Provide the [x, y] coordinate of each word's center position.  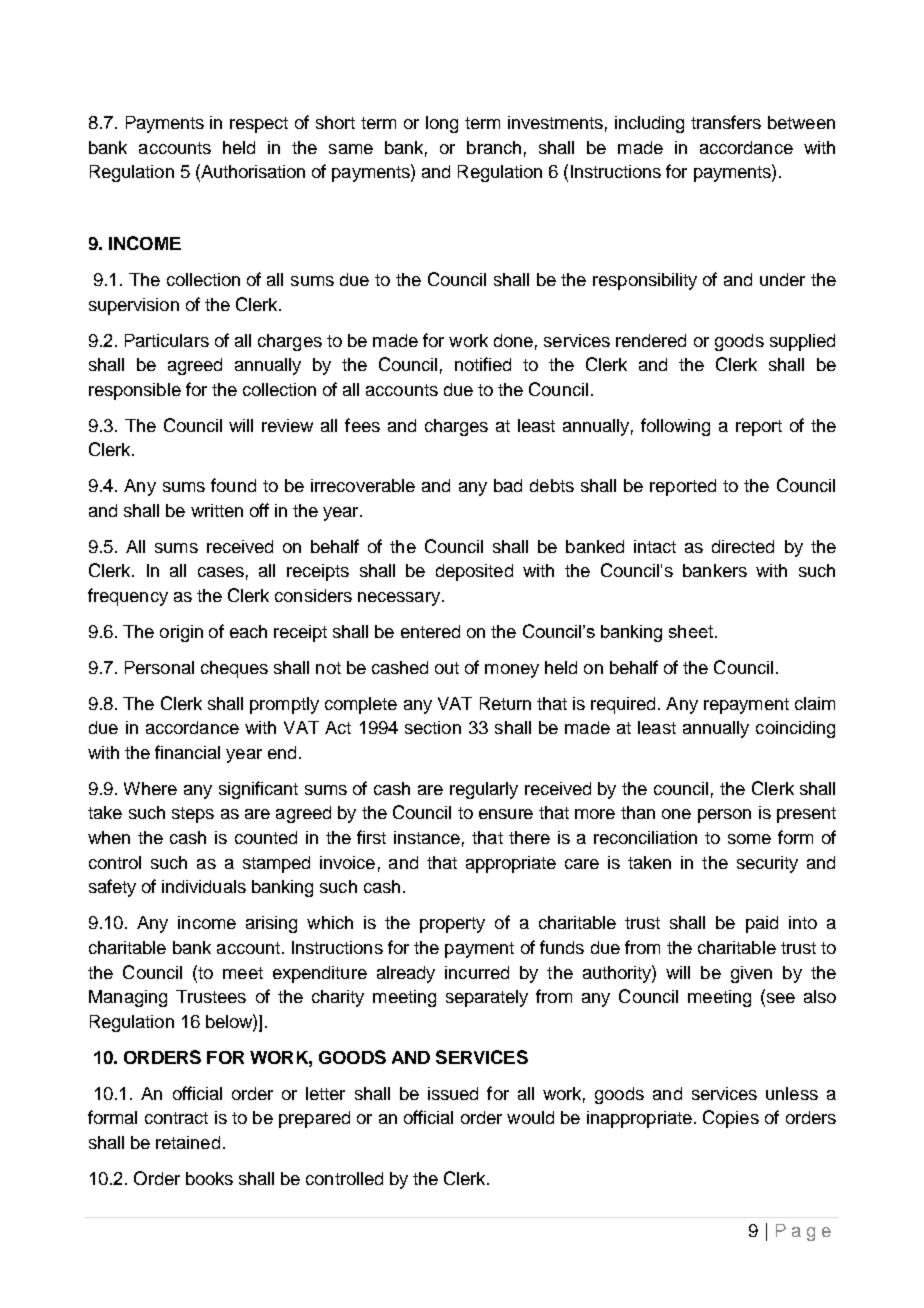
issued [453, 1093]
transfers [726, 122]
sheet [691, 631]
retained [188, 1142]
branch [494, 147]
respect [259, 125]
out [447, 668]
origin [181, 633]
